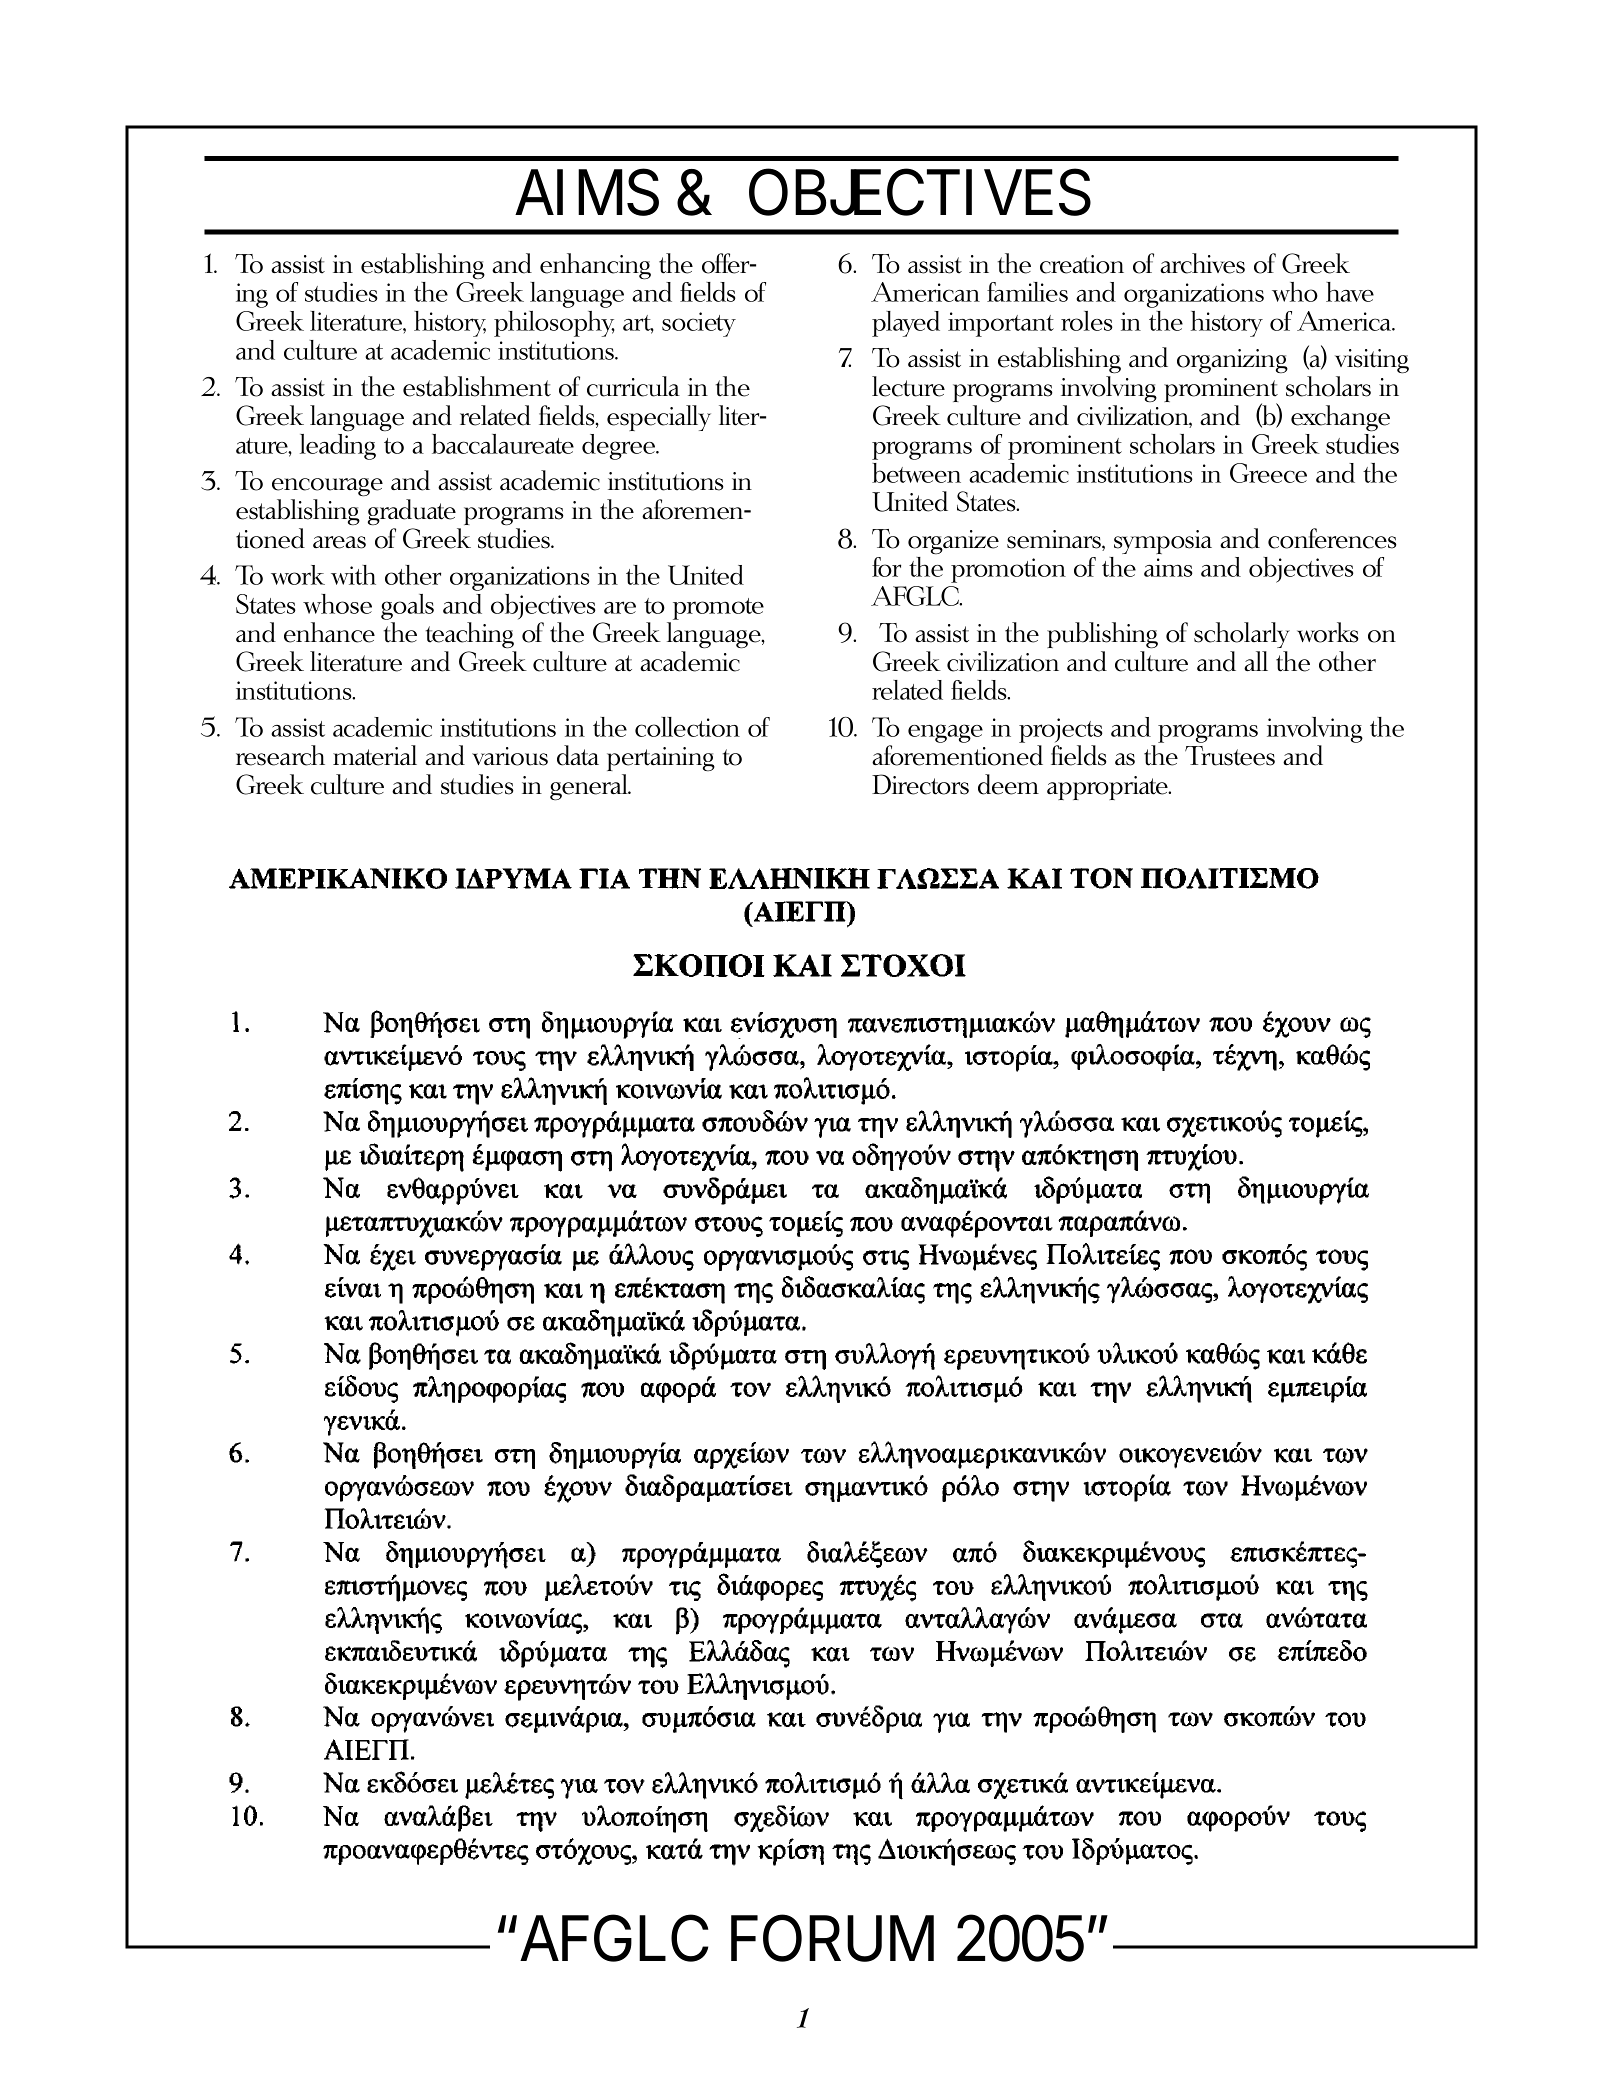 The width and height of the page is (1603, 2074). What do you see at coordinates (477, 386) in the page?
I see `establishment` at bounding box center [477, 386].
